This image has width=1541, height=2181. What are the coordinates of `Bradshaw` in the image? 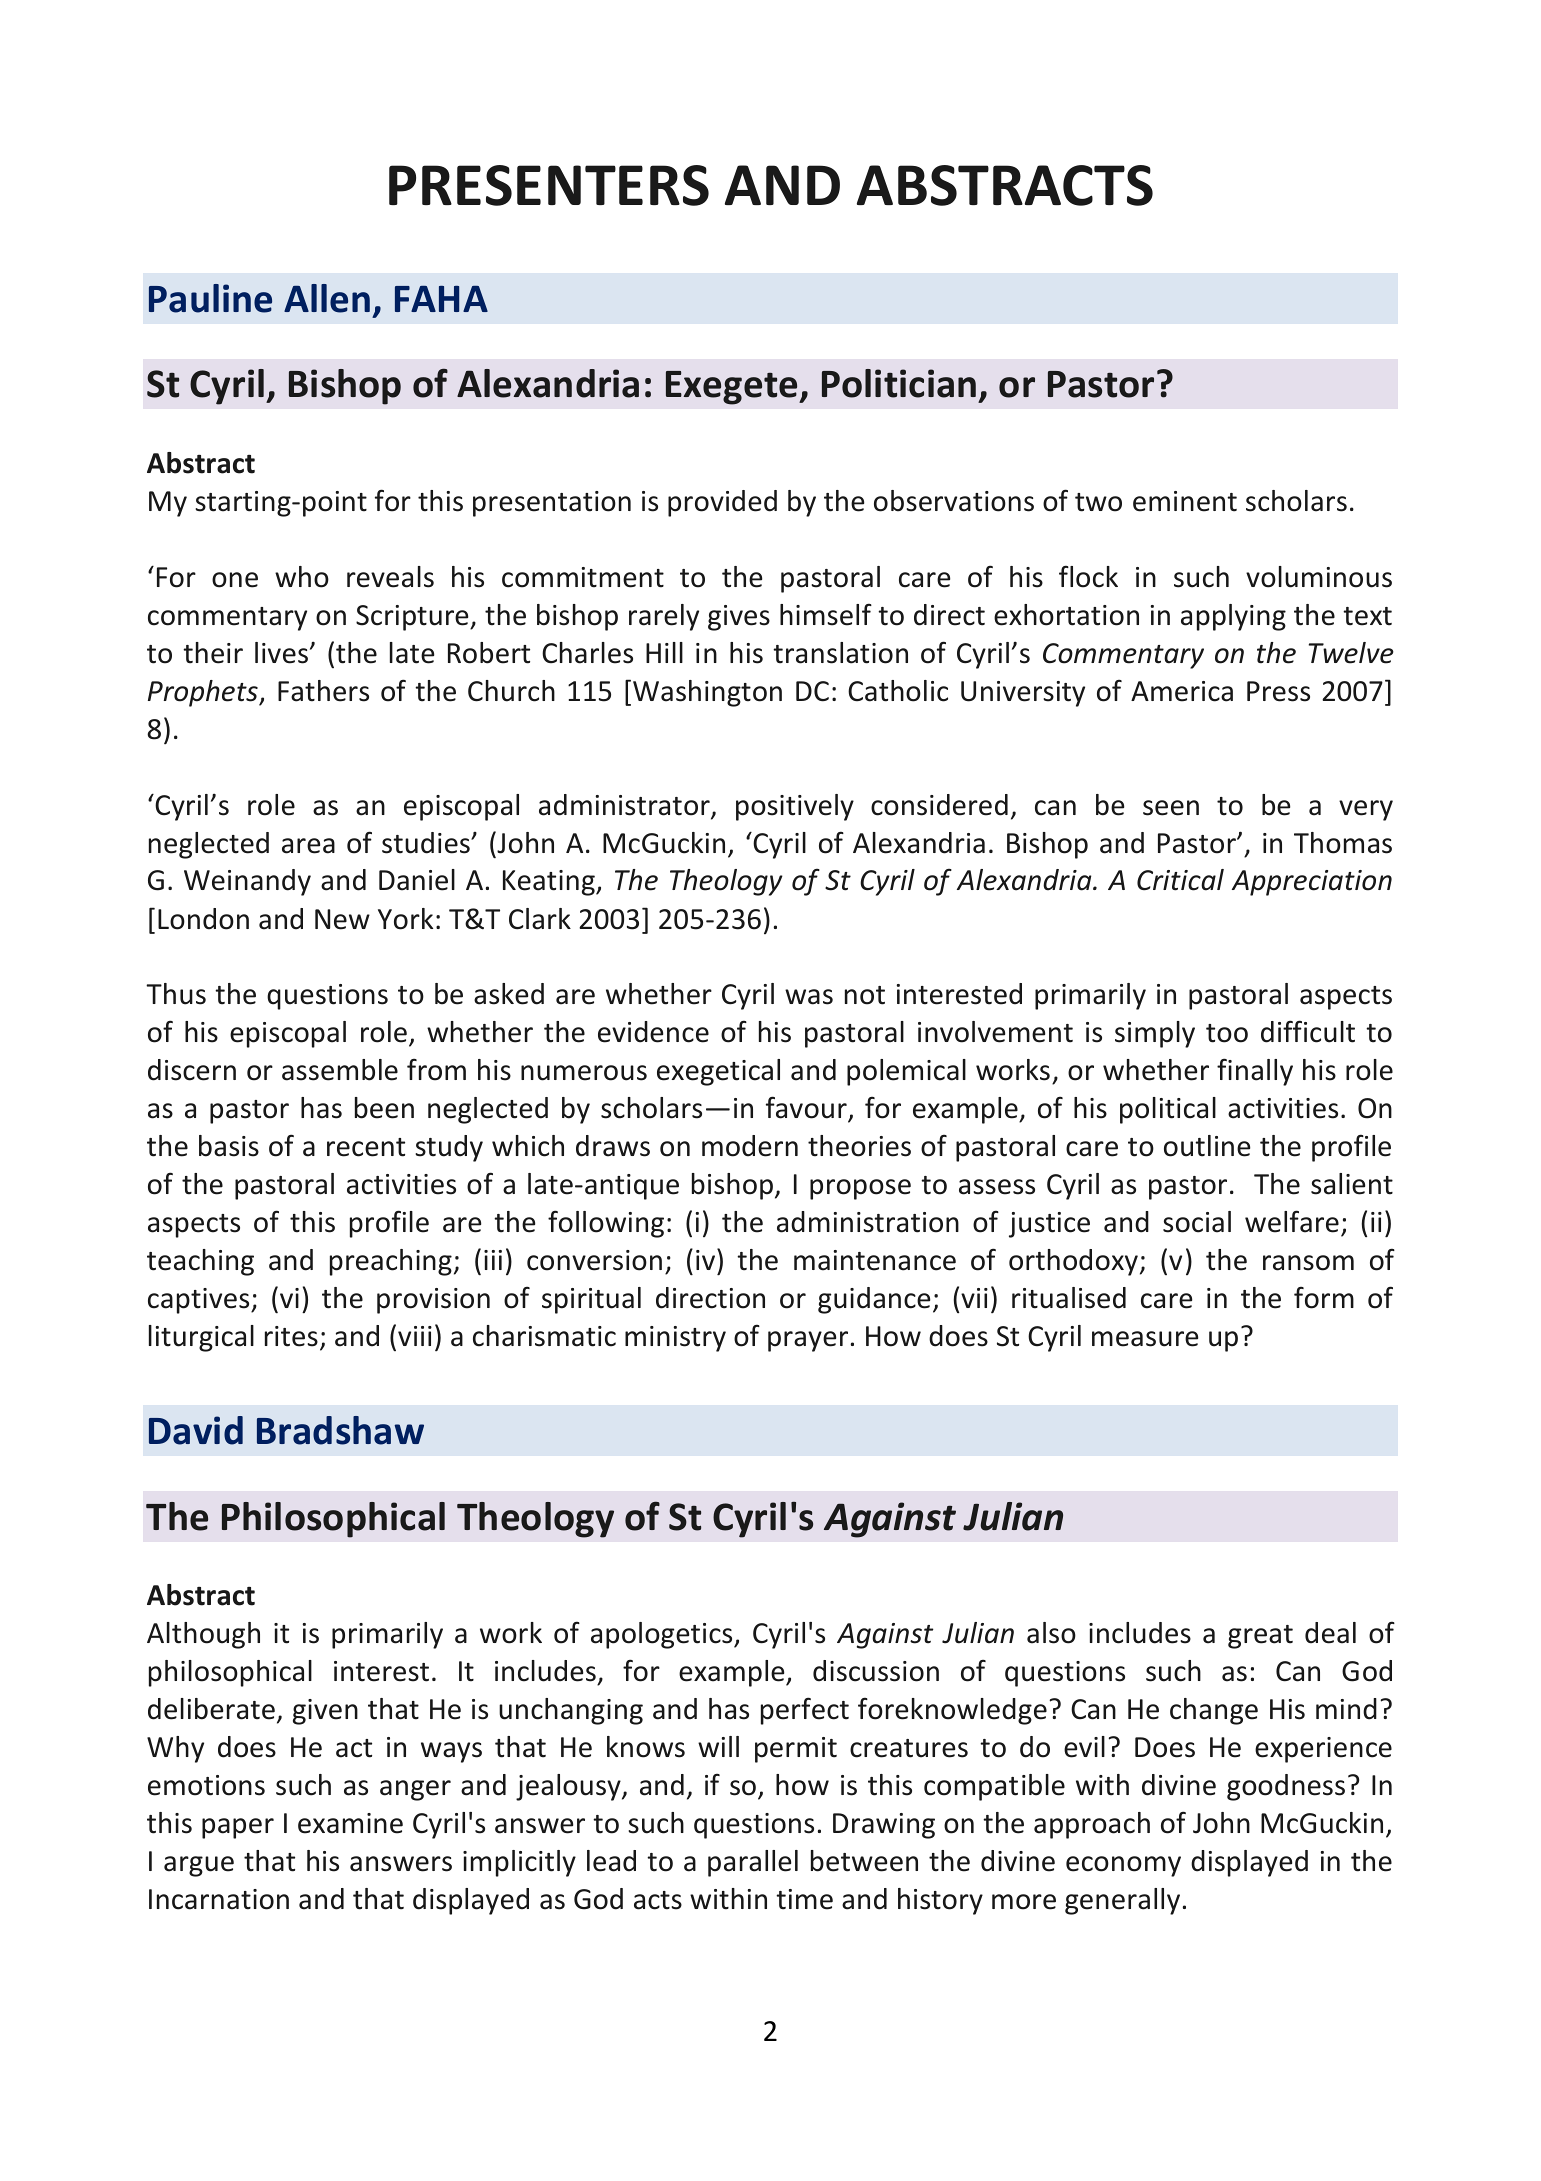 It's located at (340, 1430).
